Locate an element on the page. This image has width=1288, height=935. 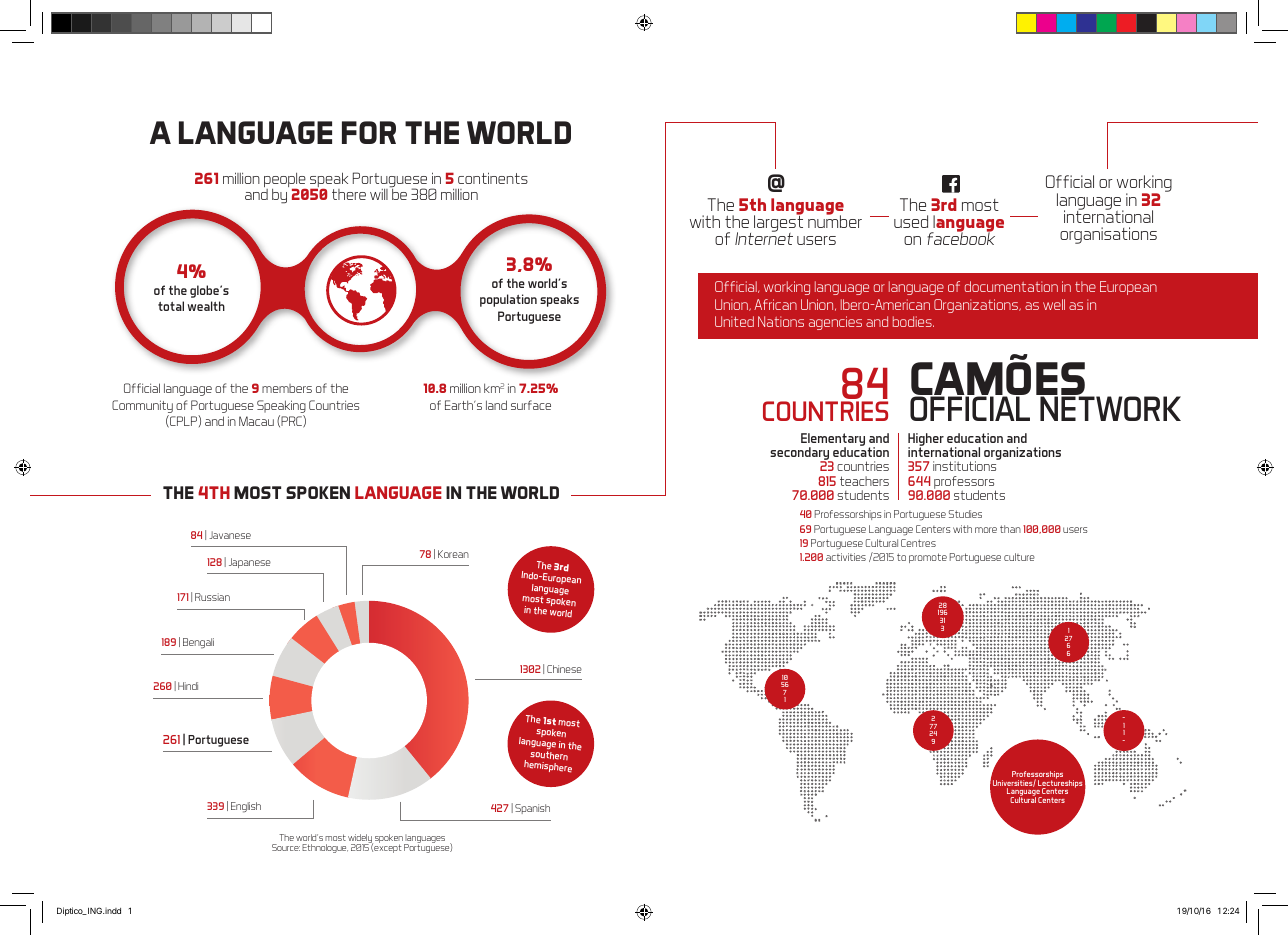
surface is located at coordinates (531, 405).
